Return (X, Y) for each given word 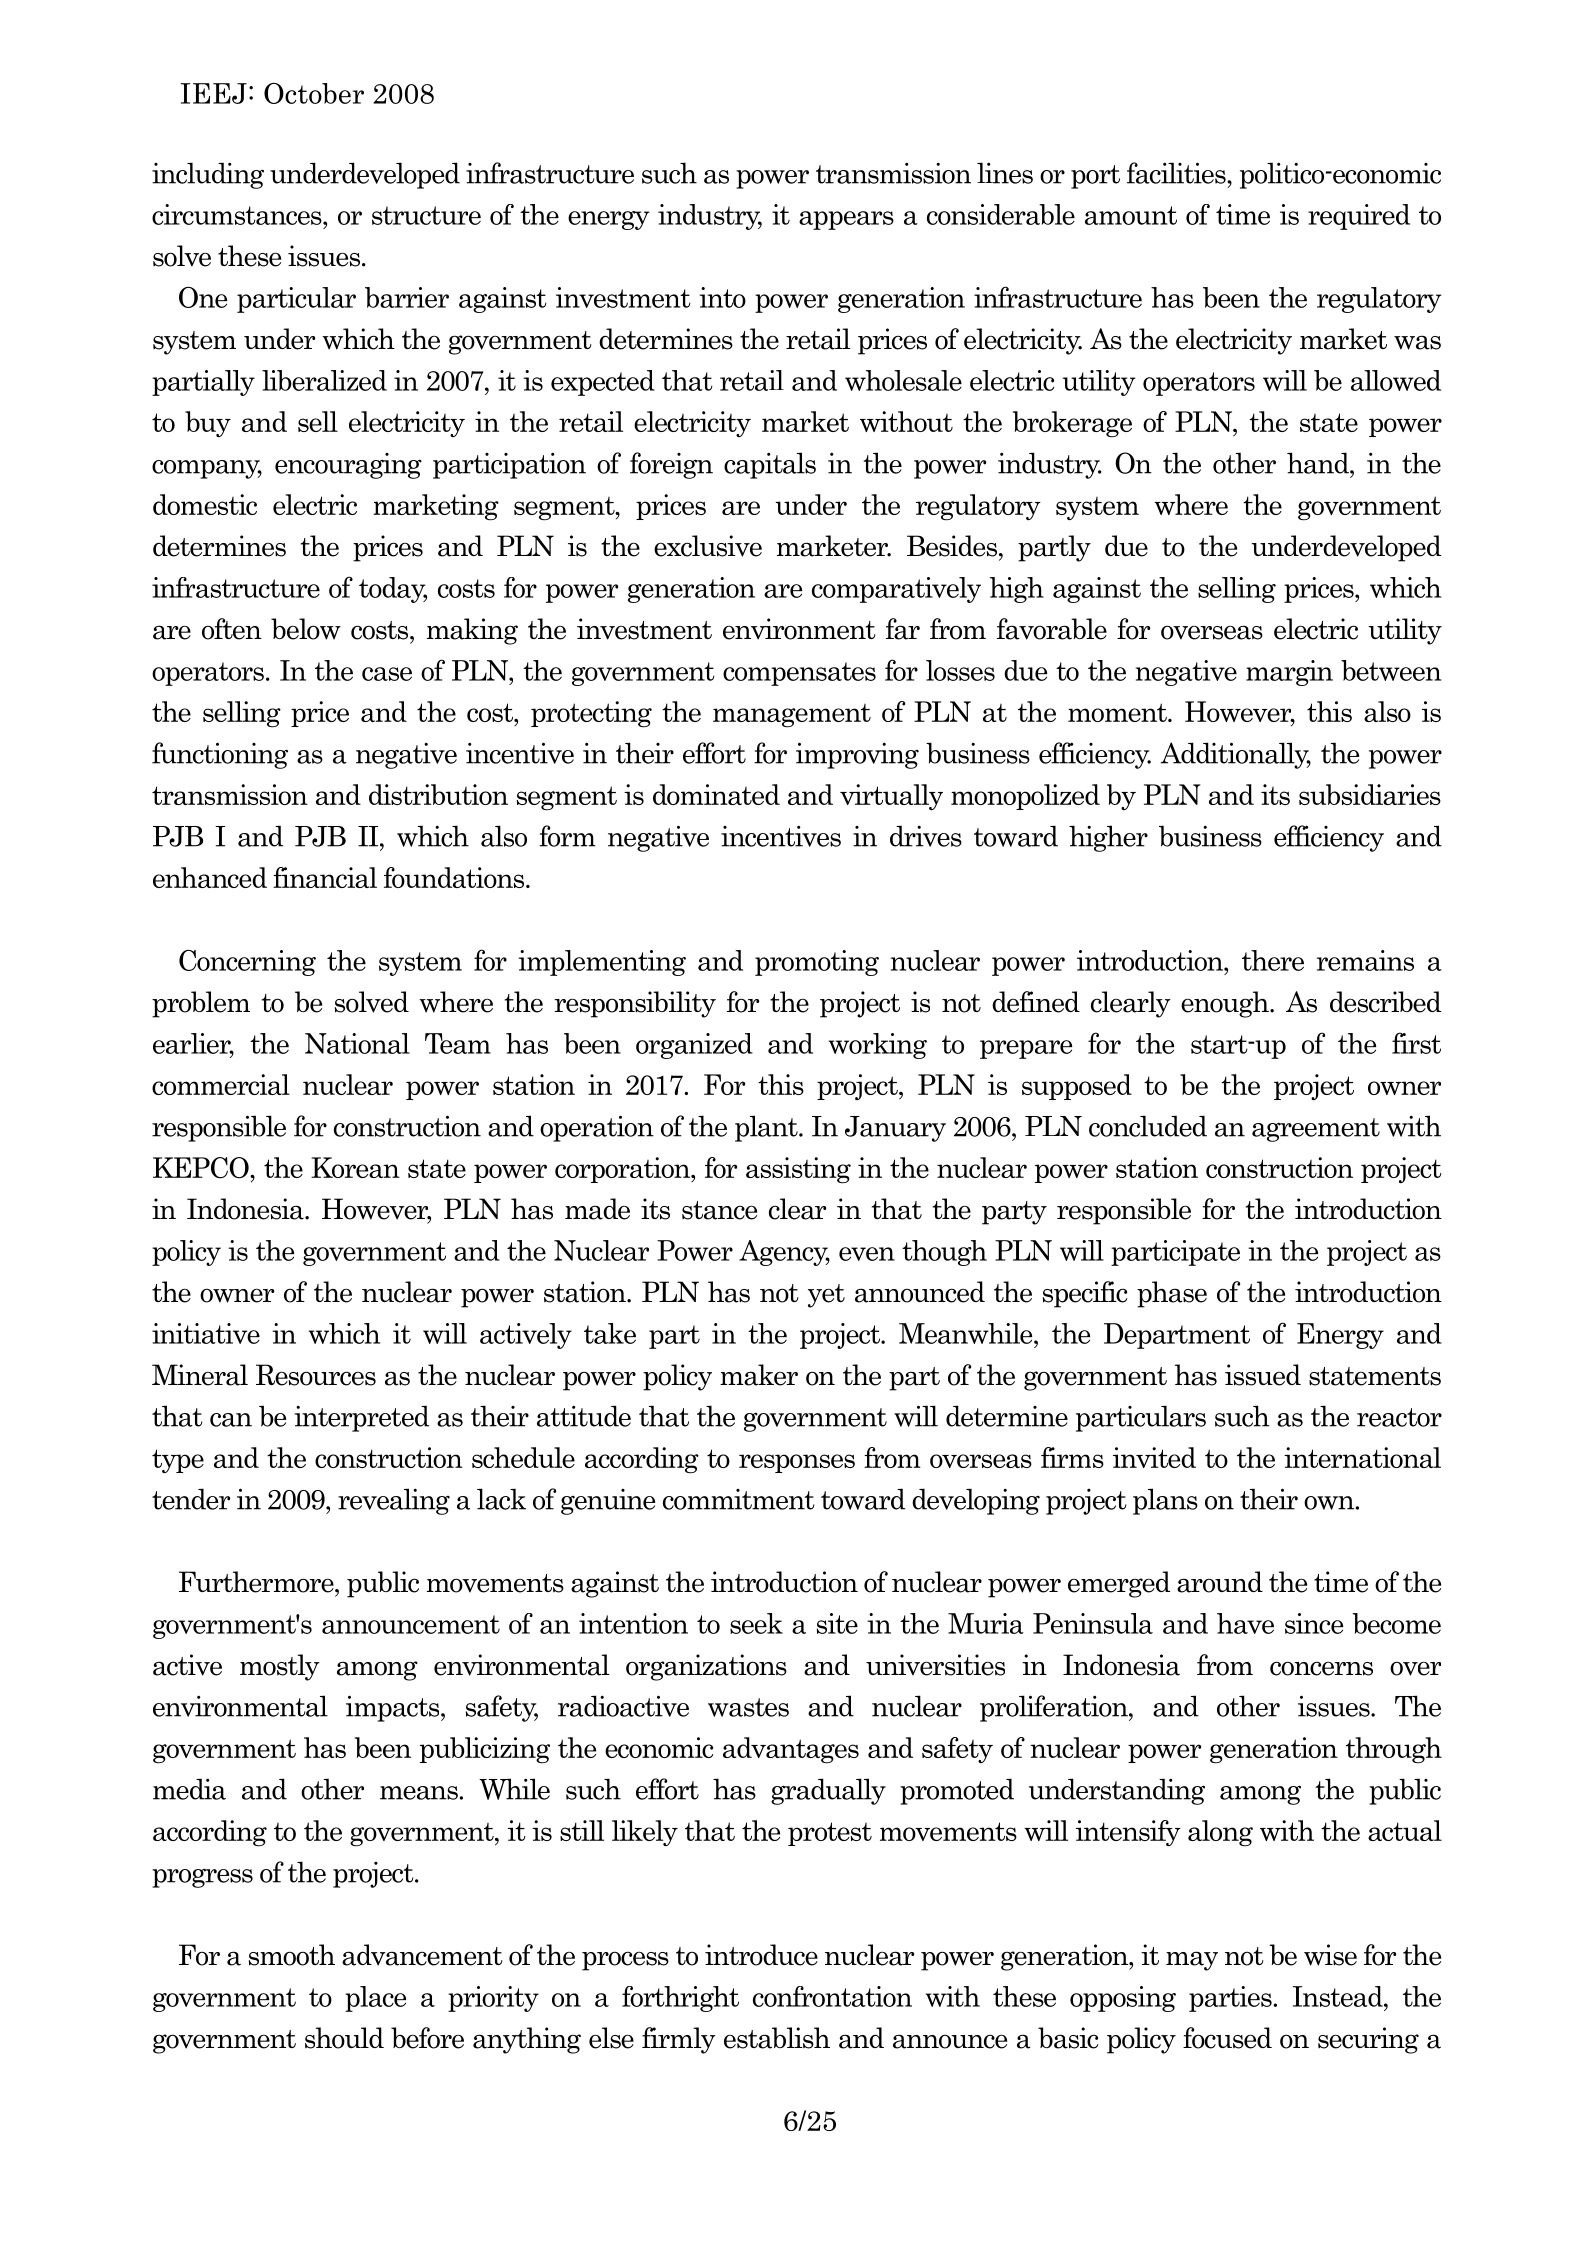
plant (767, 1128)
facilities (1177, 173)
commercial (221, 1084)
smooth (292, 1955)
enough (1226, 1004)
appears (846, 220)
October (314, 93)
